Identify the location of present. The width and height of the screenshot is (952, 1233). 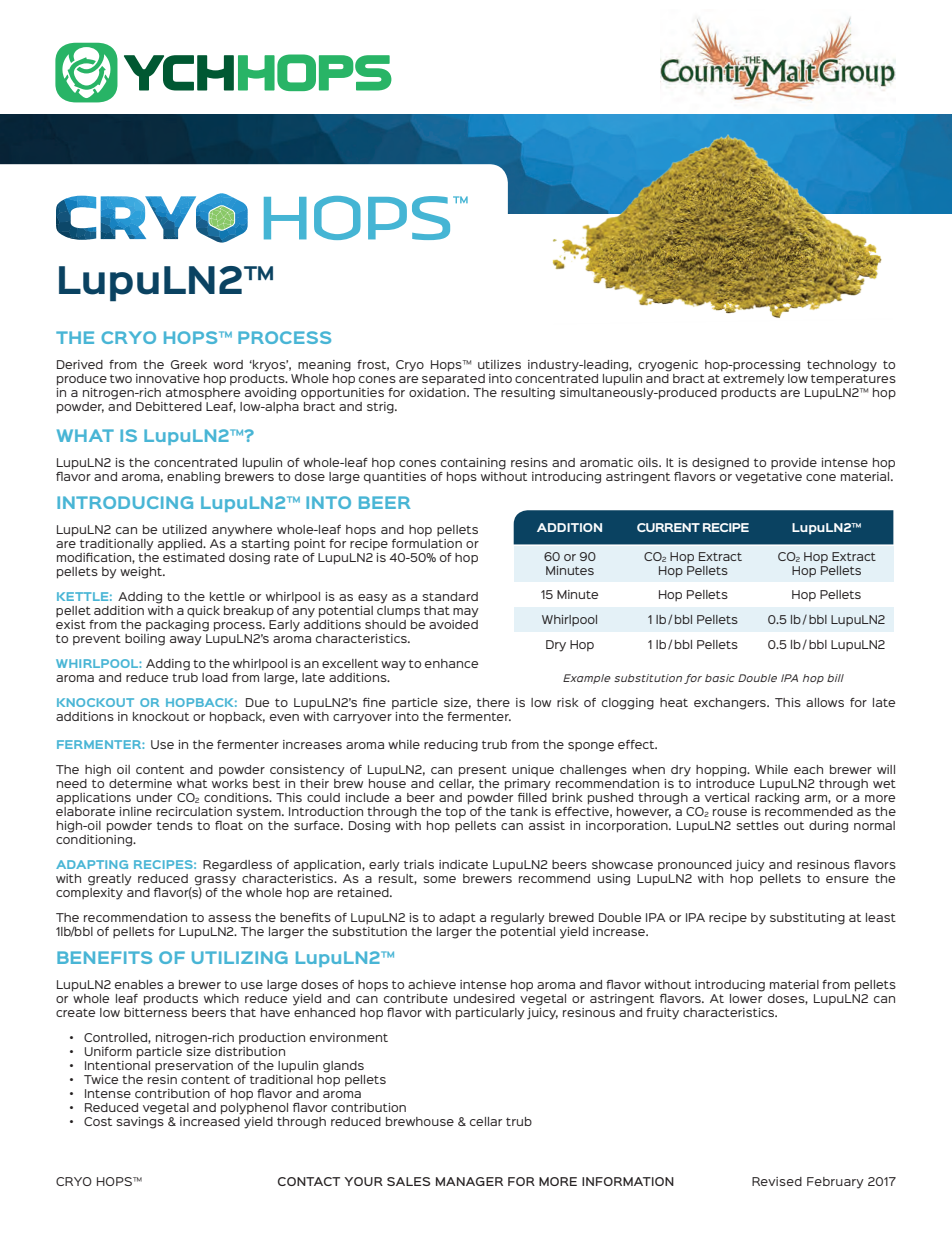
(483, 771).
